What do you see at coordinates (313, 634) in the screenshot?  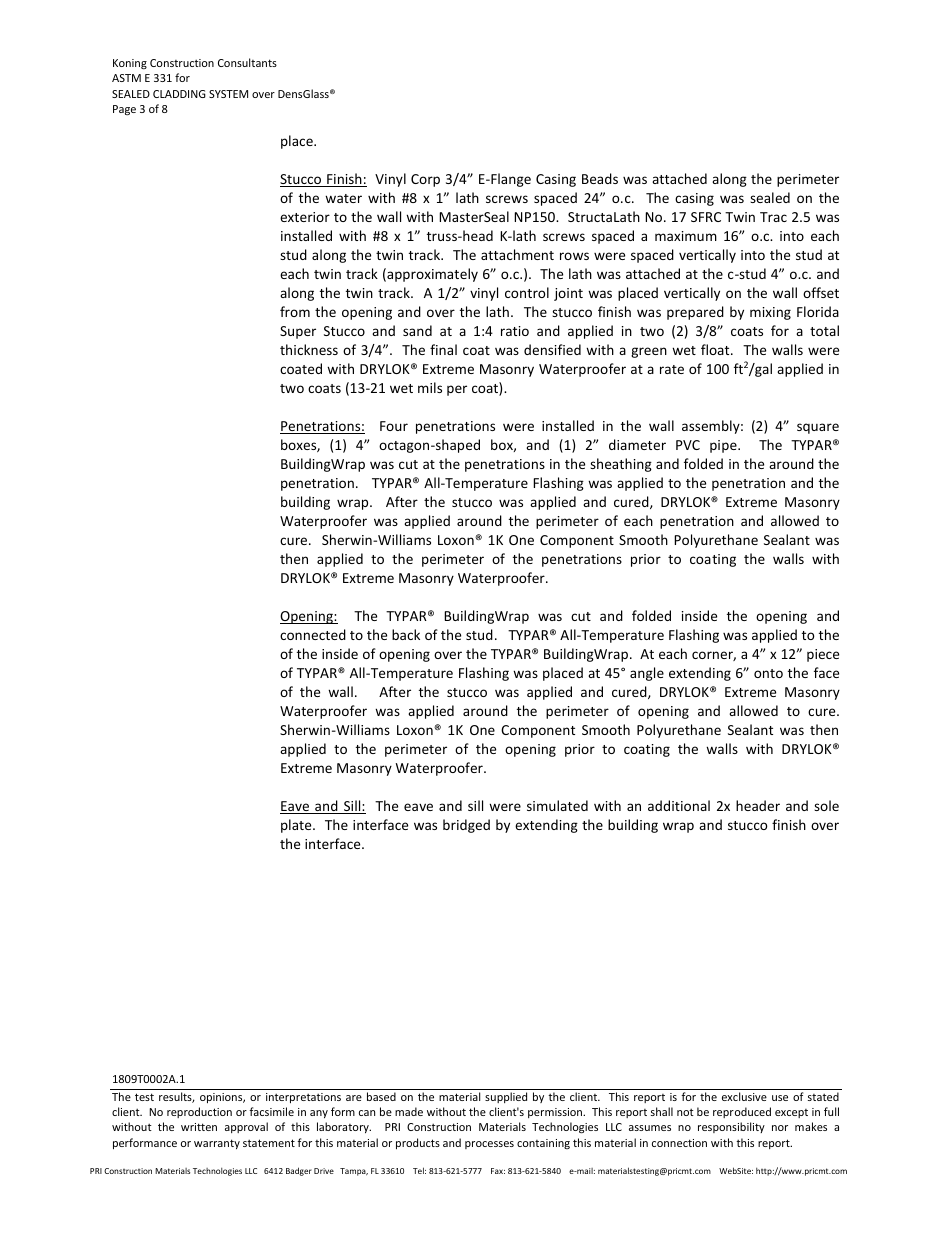 I see `connected` at bounding box center [313, 634].
